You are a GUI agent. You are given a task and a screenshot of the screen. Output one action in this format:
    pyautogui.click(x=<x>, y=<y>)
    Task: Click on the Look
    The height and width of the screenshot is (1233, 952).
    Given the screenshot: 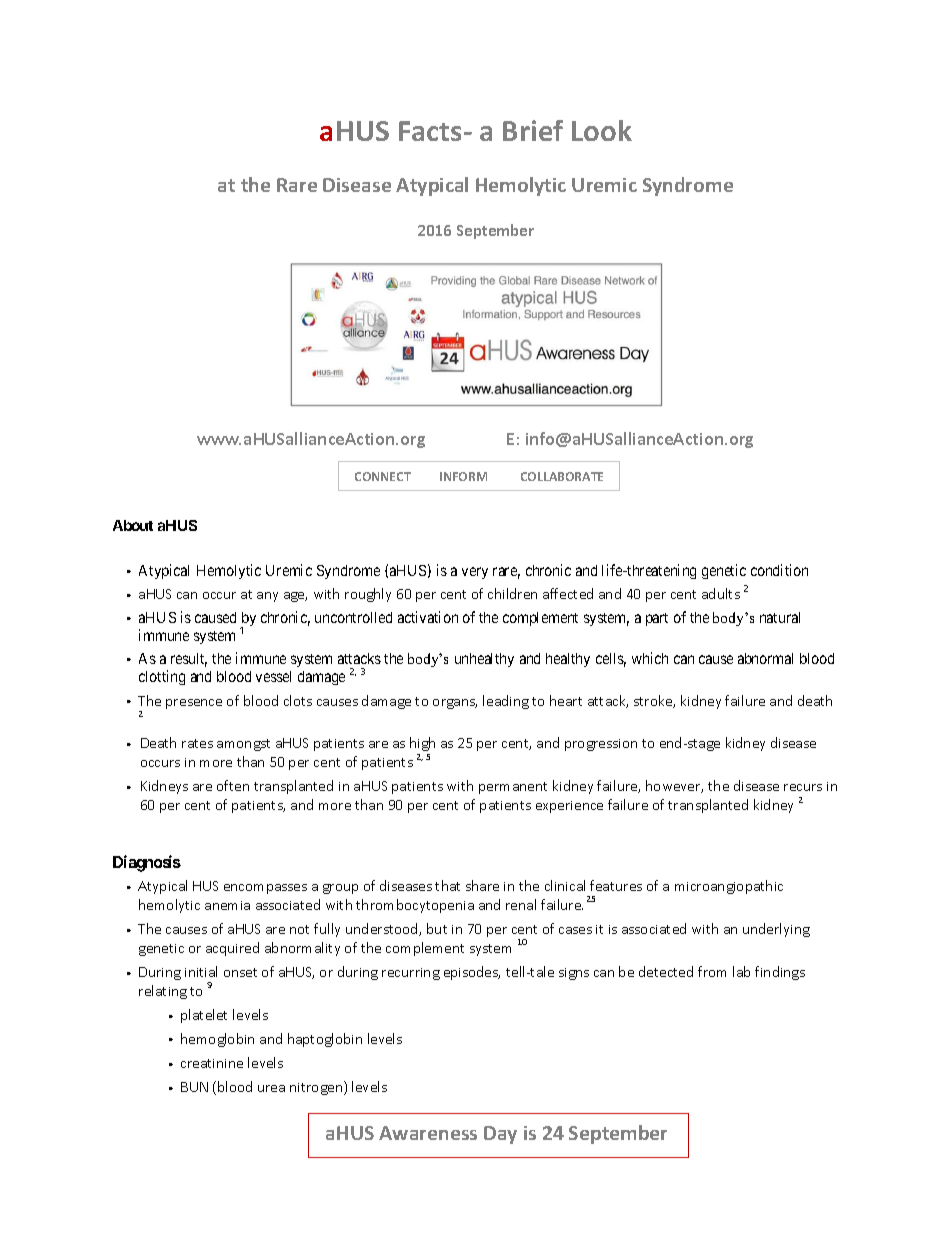 What is the action you would take?
    pyautogui.click(x=602, y=130)
